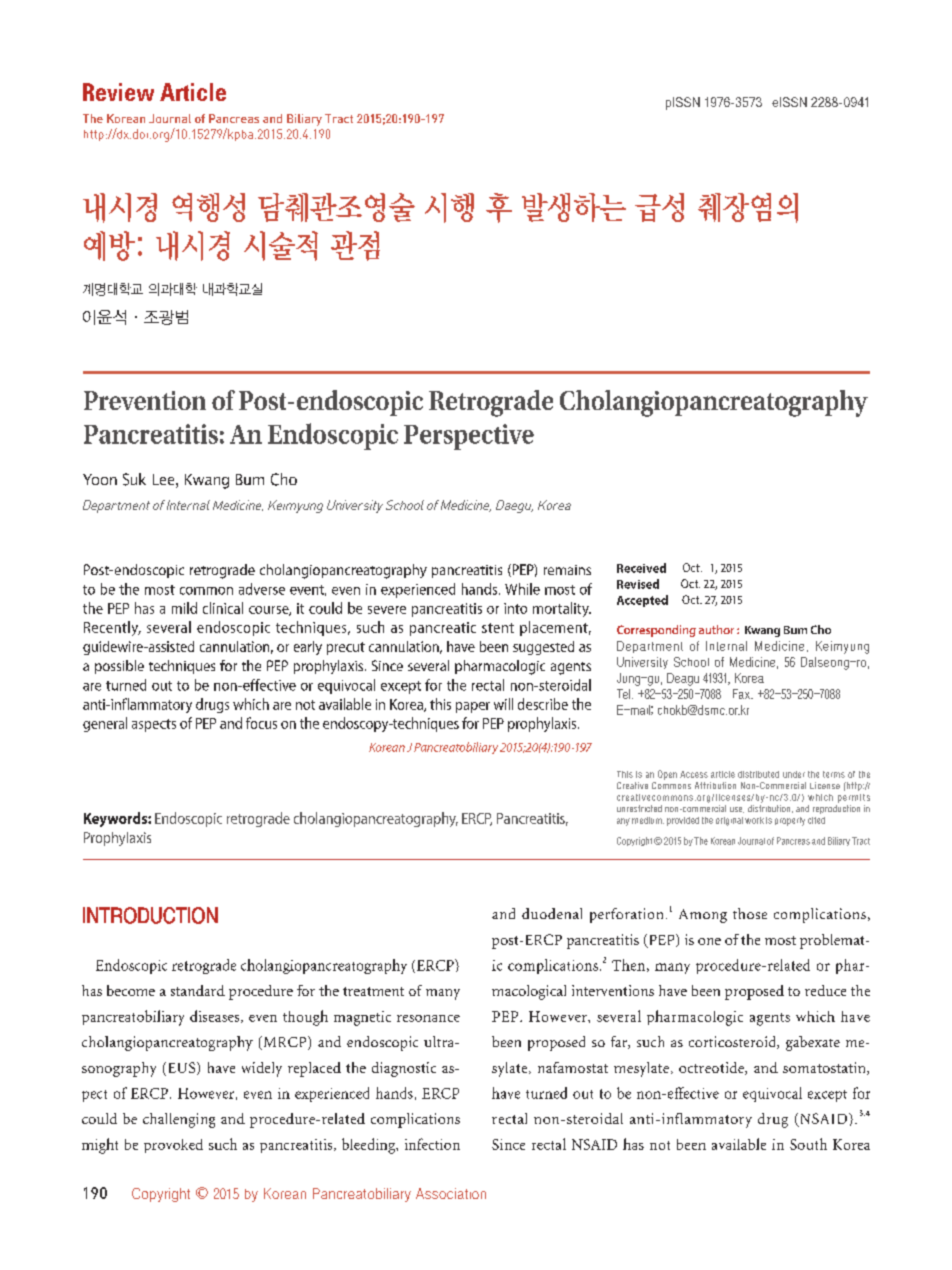 Image resolution: width=952 pixels, height=1270 pixels. Describe the element at coordinates (118, 92) in the page. I see `Review` at that location.
